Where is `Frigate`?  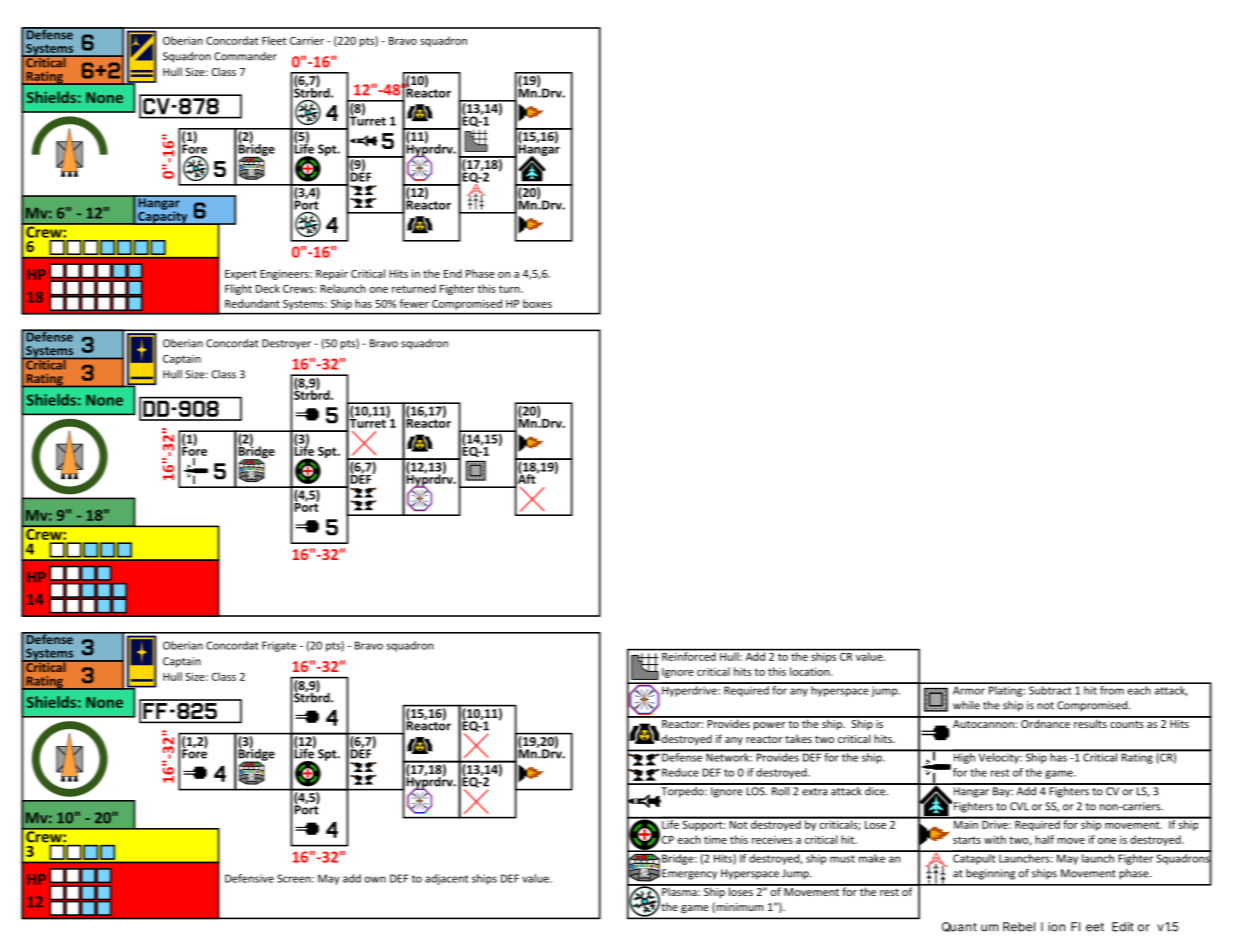
Frigate is located at coordinates (279, 646).
